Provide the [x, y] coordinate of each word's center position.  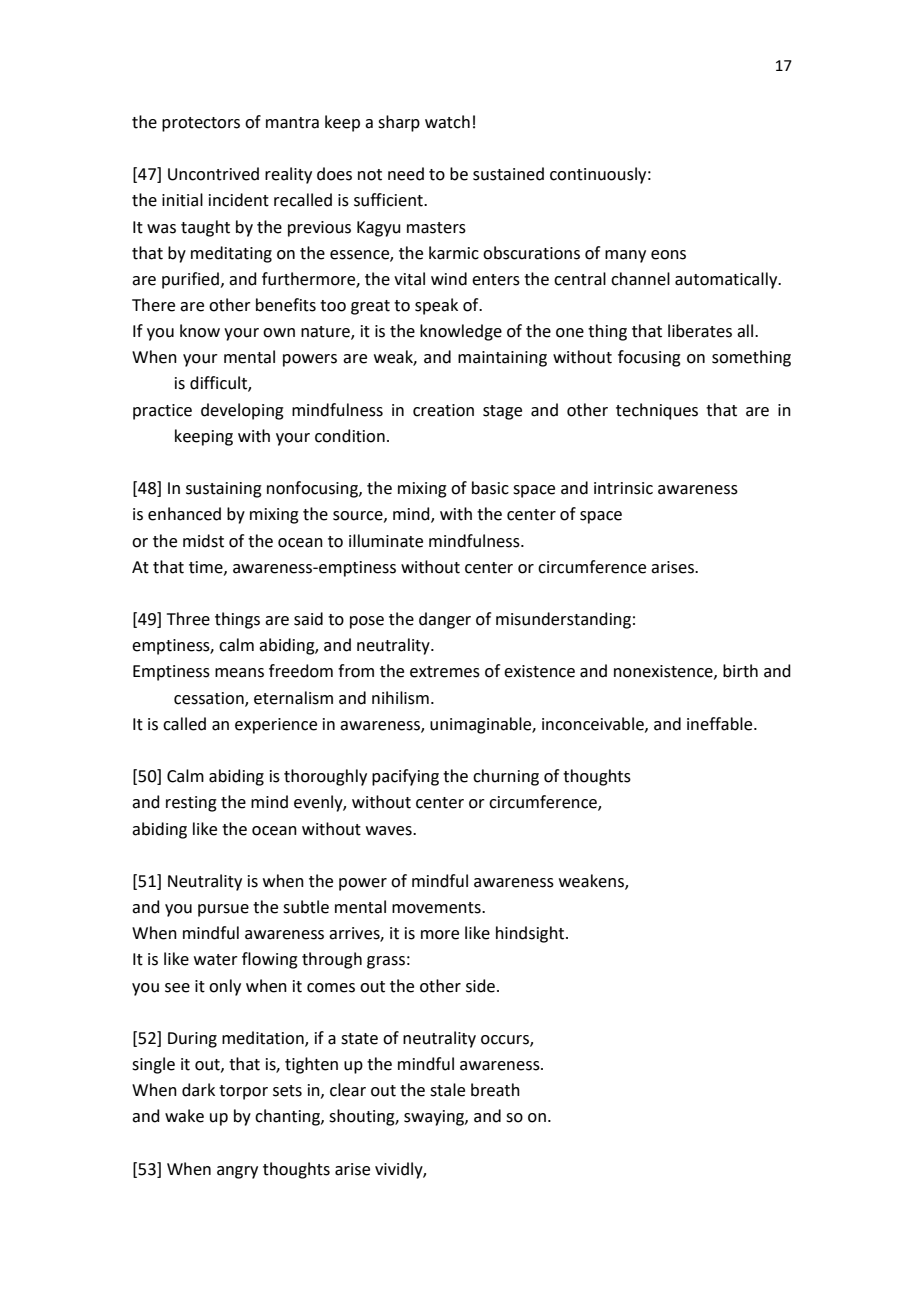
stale [447, 1090]
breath [495, 1090]
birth [740, 671]
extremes [445, 672]
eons [668, 255]
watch [447, 122]
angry [237, 1172]
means [239, 673]
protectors [201, 124]
